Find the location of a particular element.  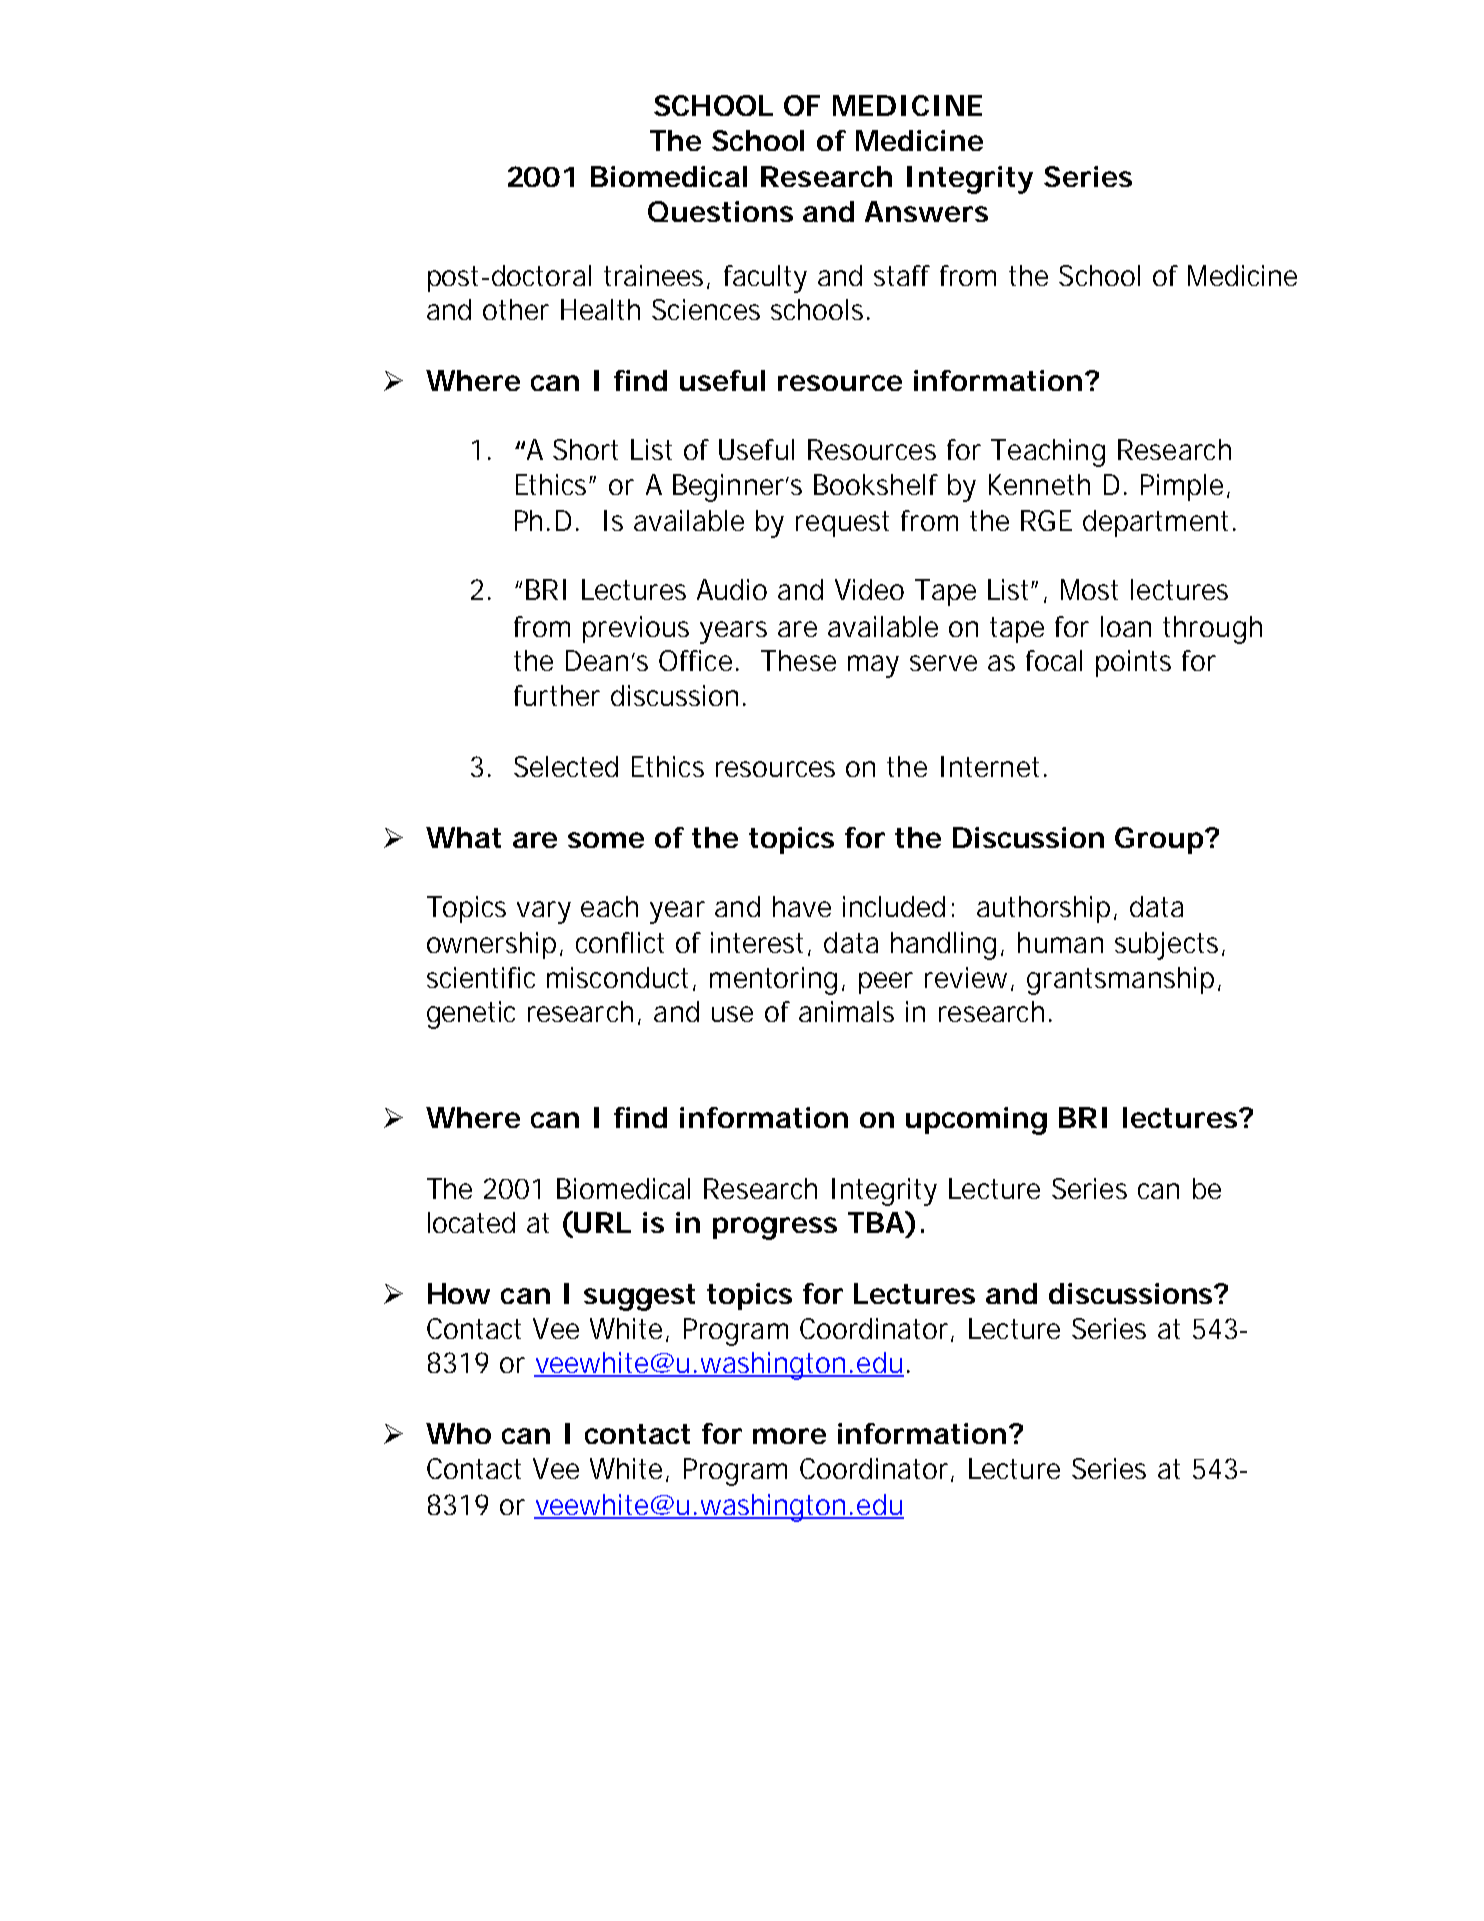

more is located at coordinates (789, 1436).
